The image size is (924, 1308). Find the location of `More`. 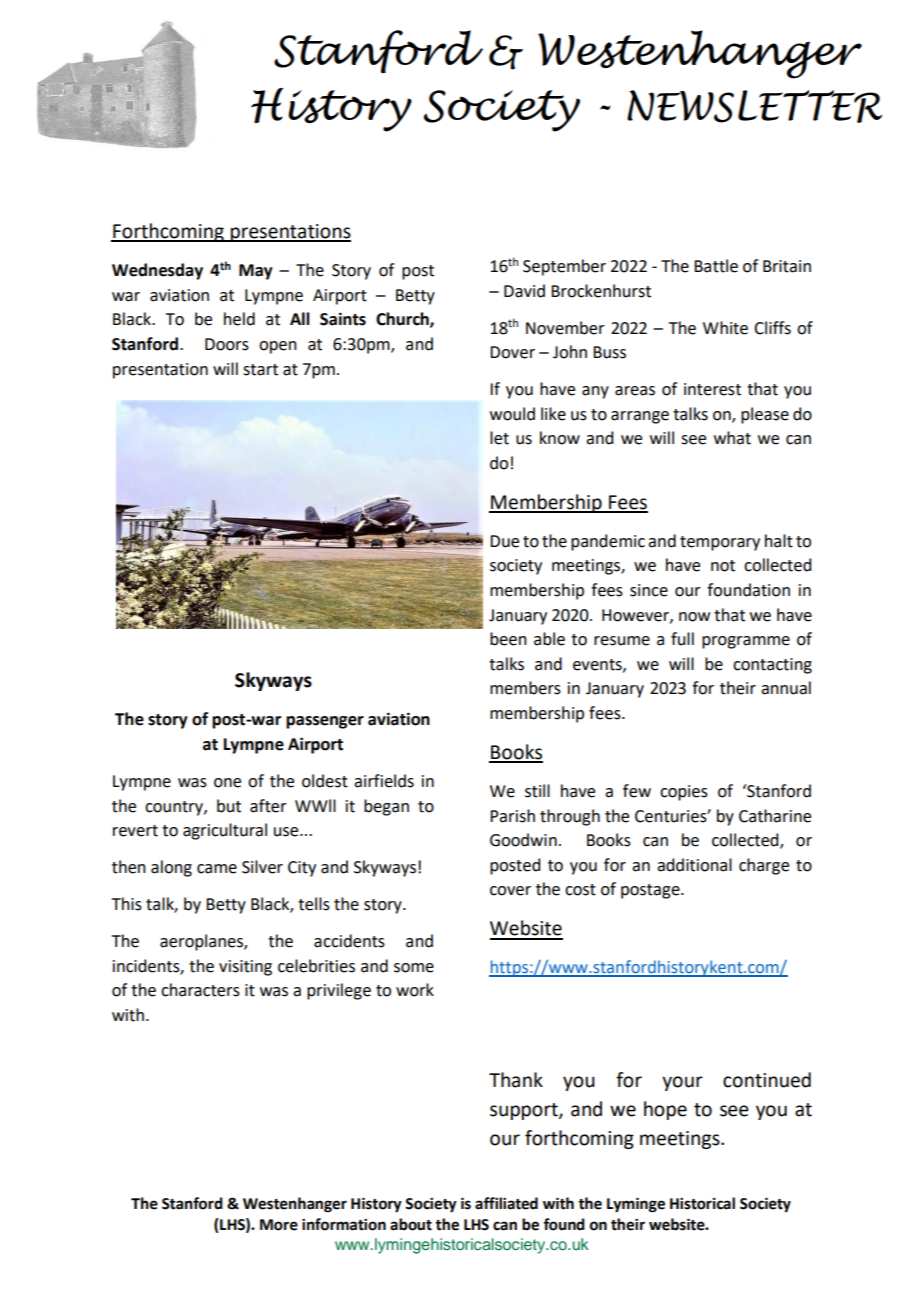

More is located at coordinates (279, 1225).
